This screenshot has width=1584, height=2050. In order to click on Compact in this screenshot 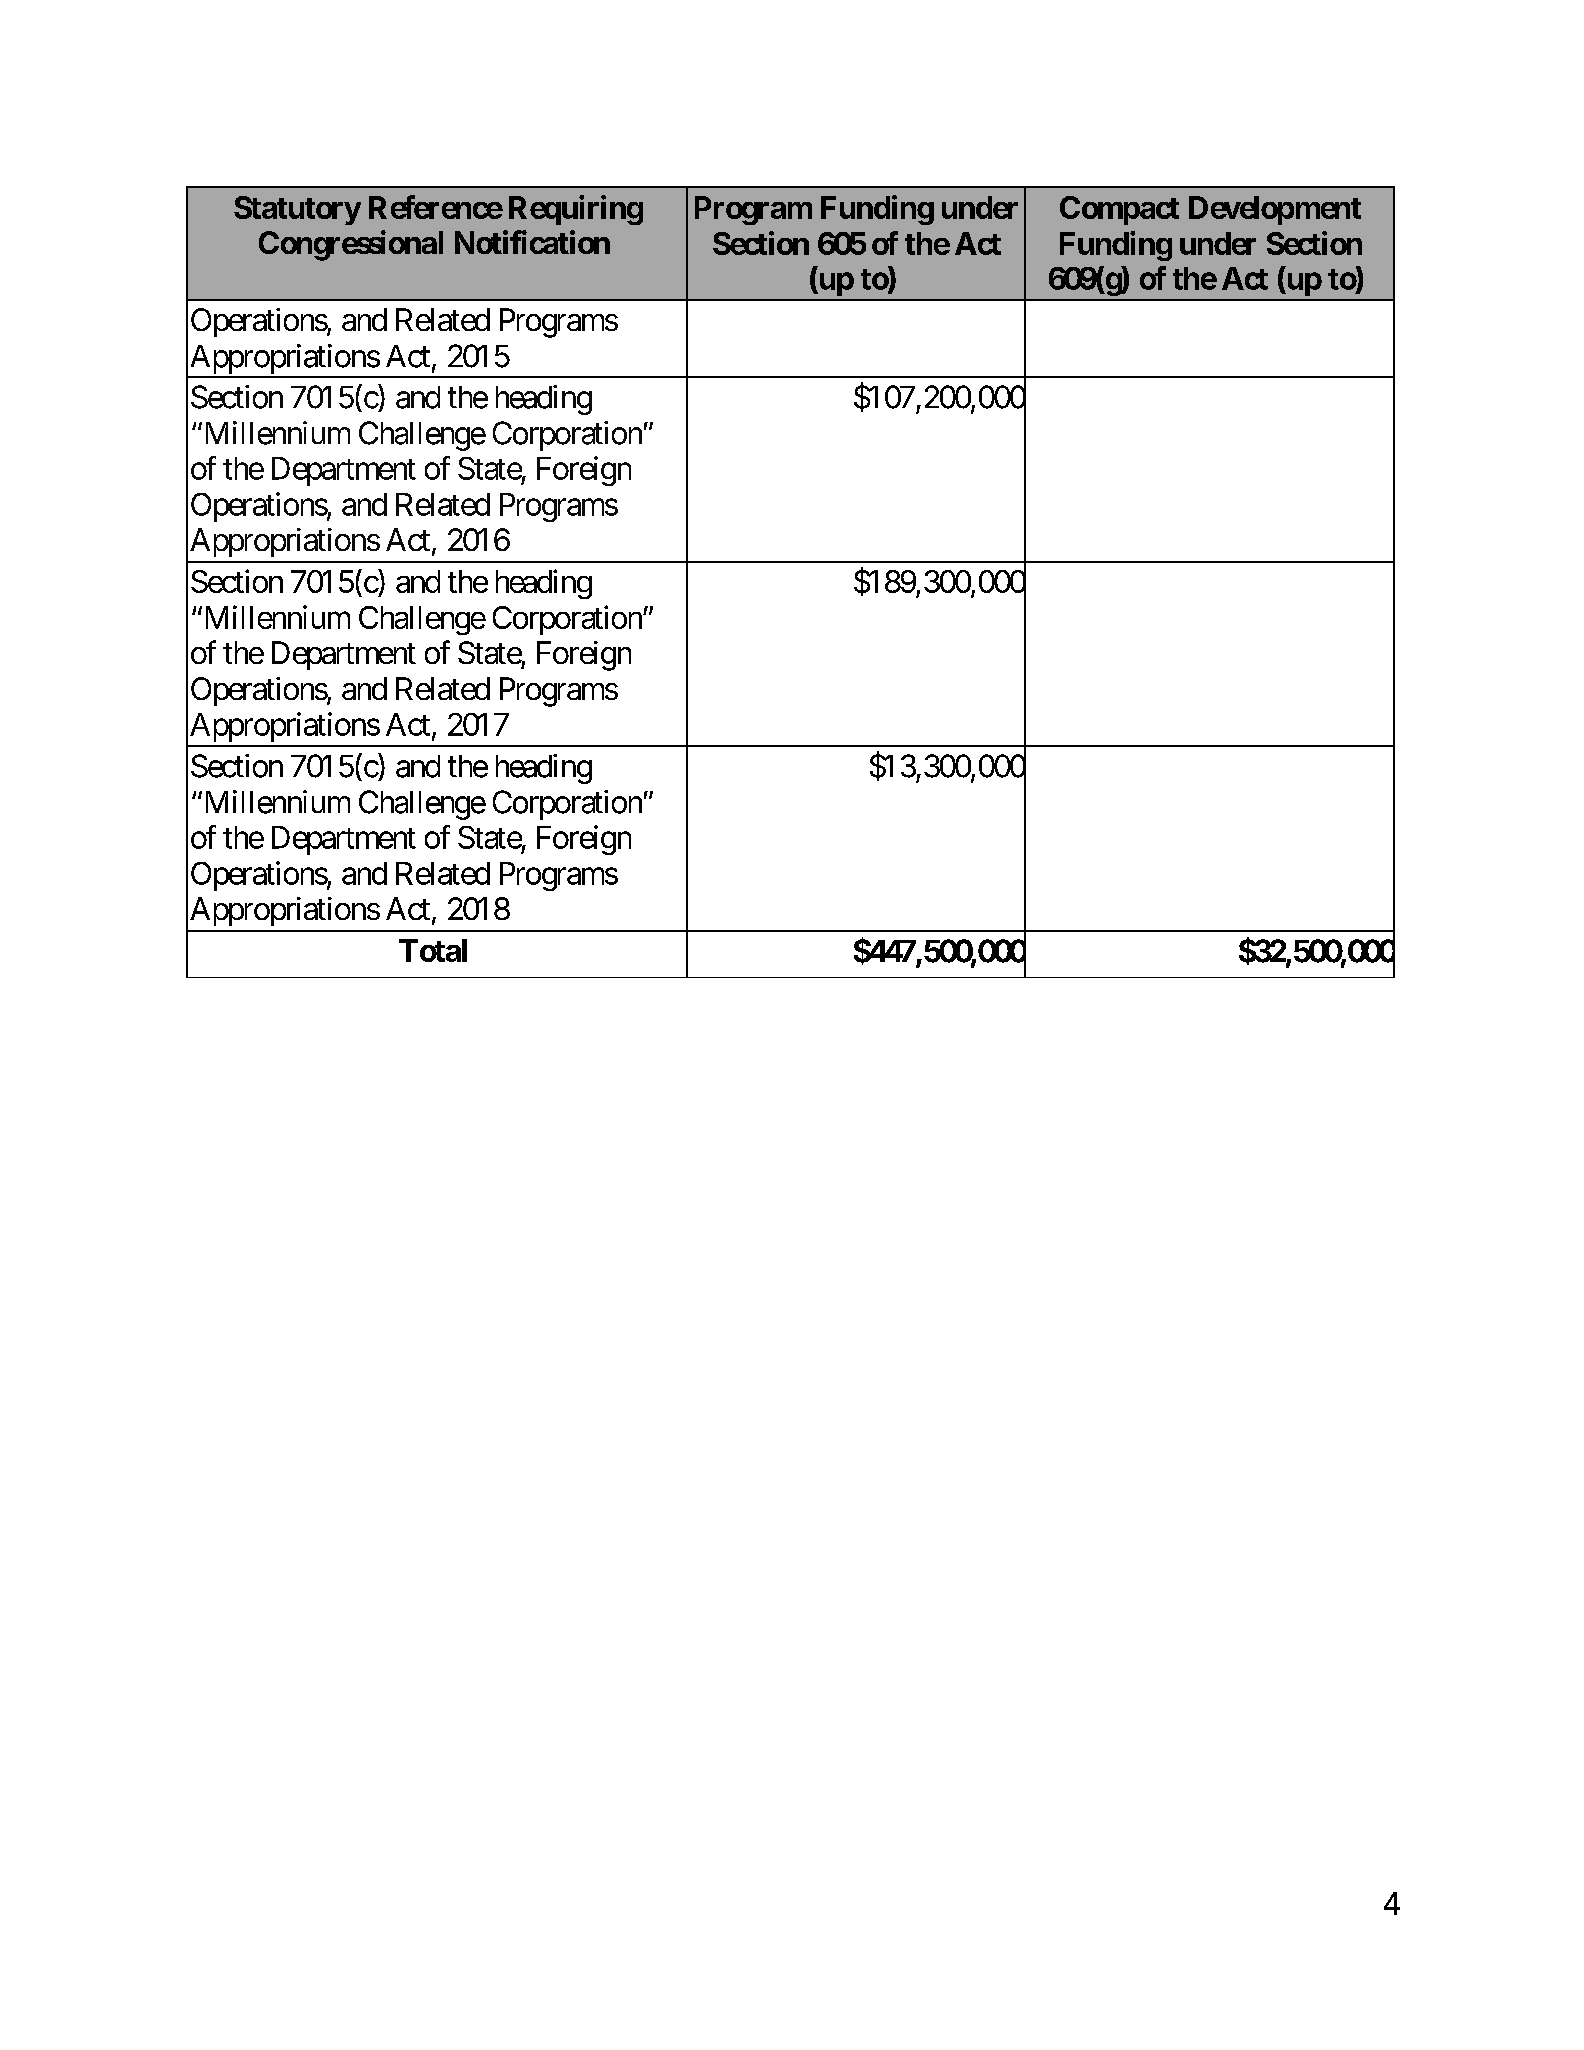, I will do `click(1119, 210)`.
